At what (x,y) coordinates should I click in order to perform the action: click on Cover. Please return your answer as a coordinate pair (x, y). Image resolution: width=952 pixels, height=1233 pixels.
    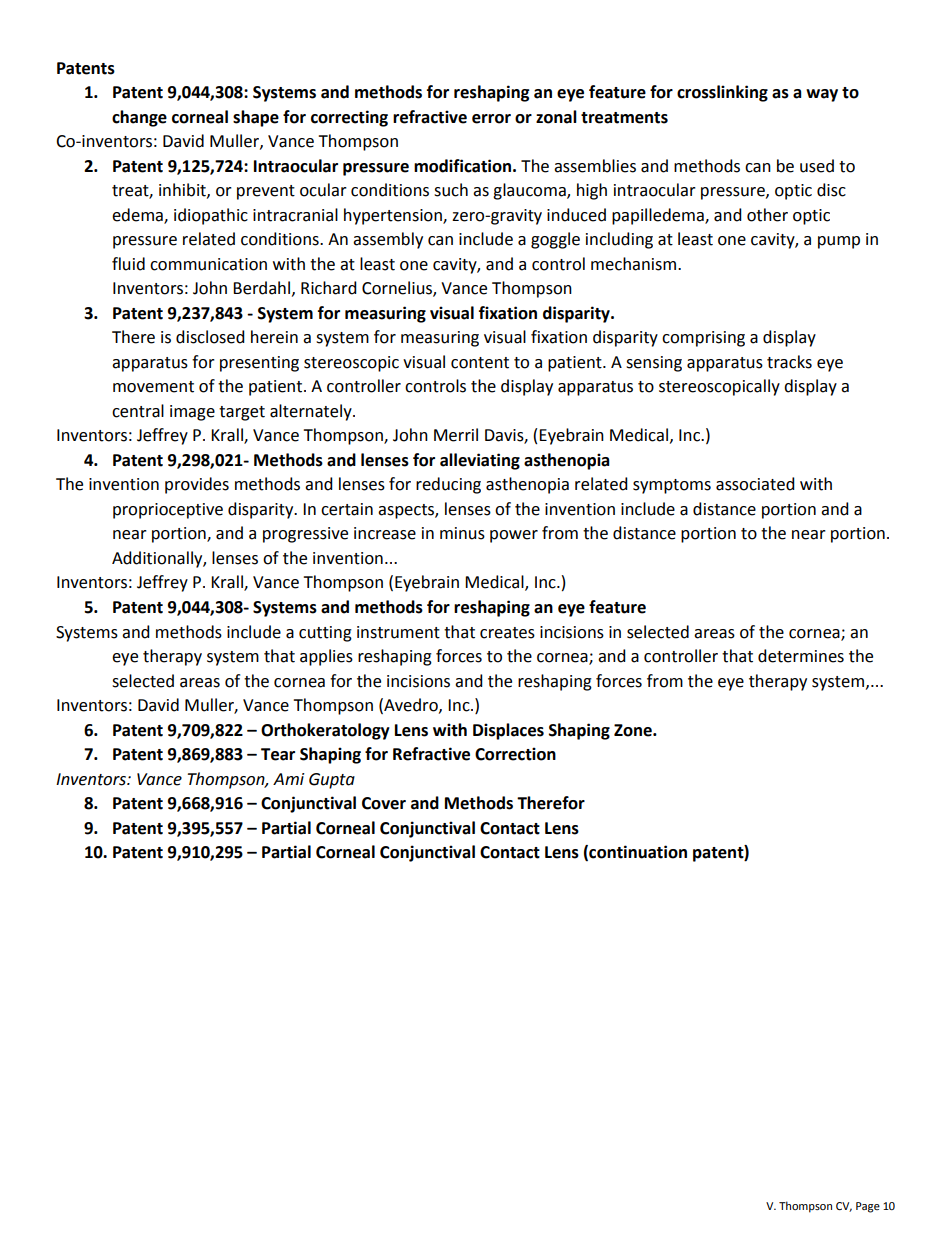
    Looking at the image, I should click on (384, 803).
